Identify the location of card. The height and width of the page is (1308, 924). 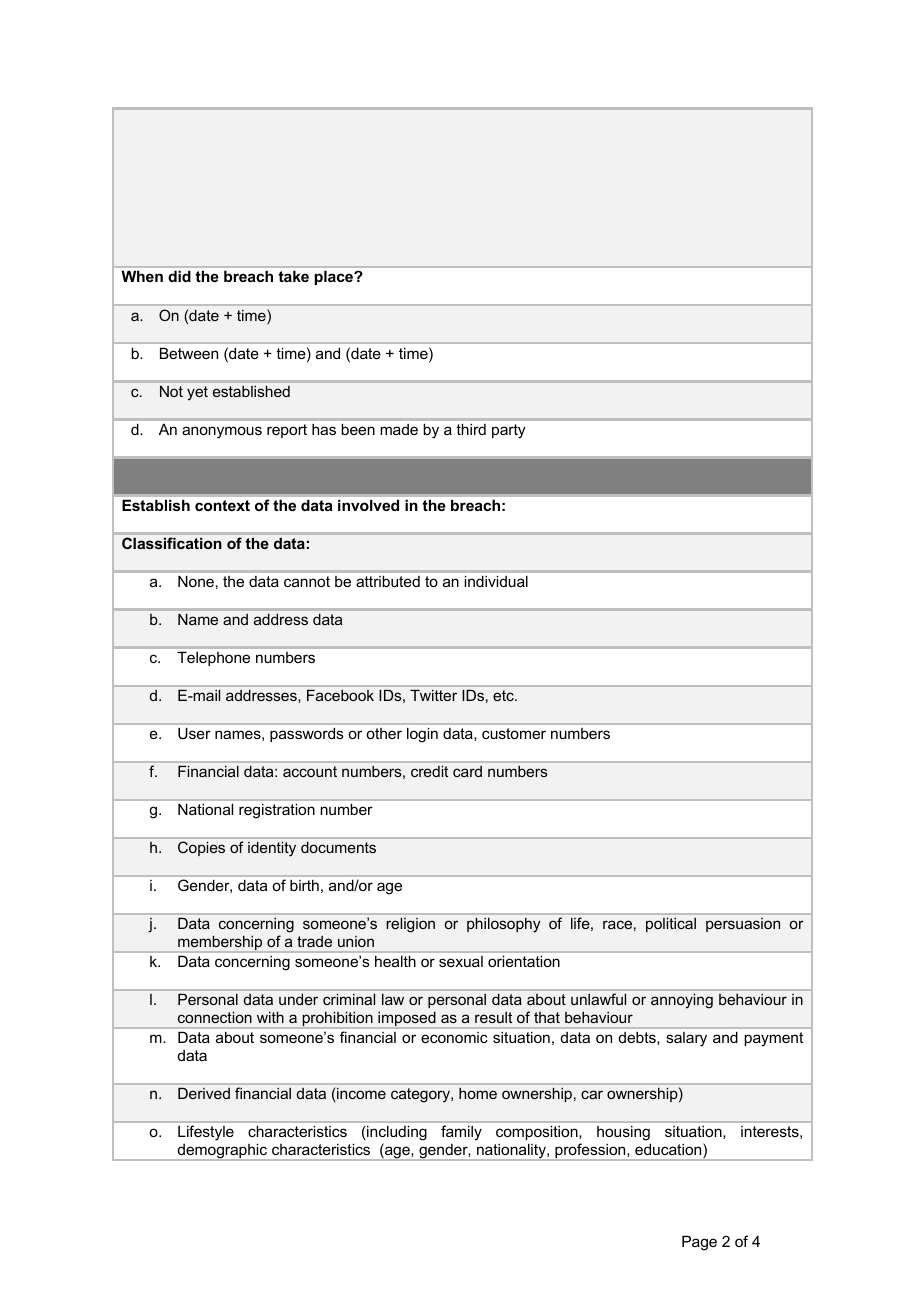
(467, 771).
